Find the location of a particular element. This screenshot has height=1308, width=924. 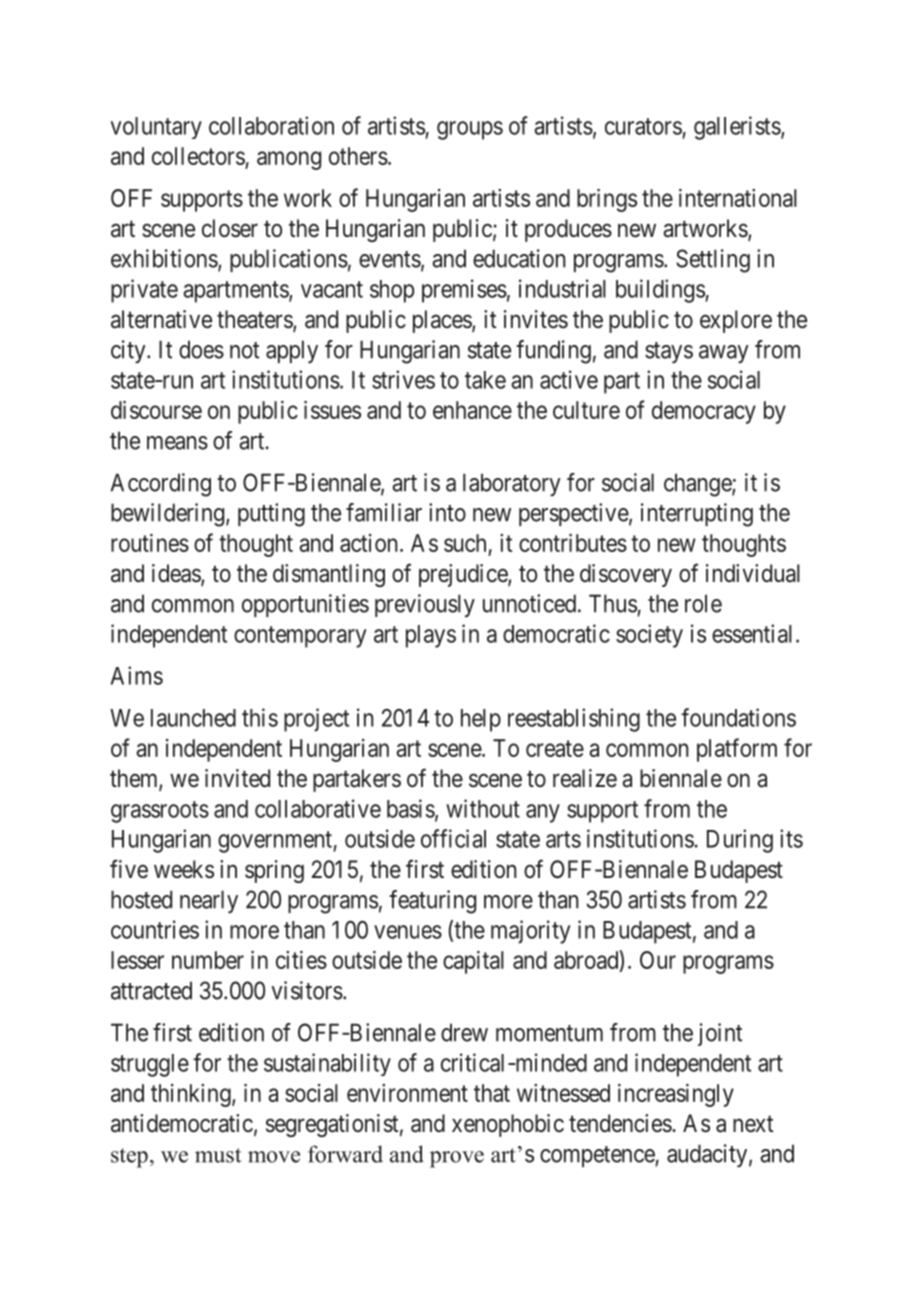

ideas is located at coordinates (177, 574).
